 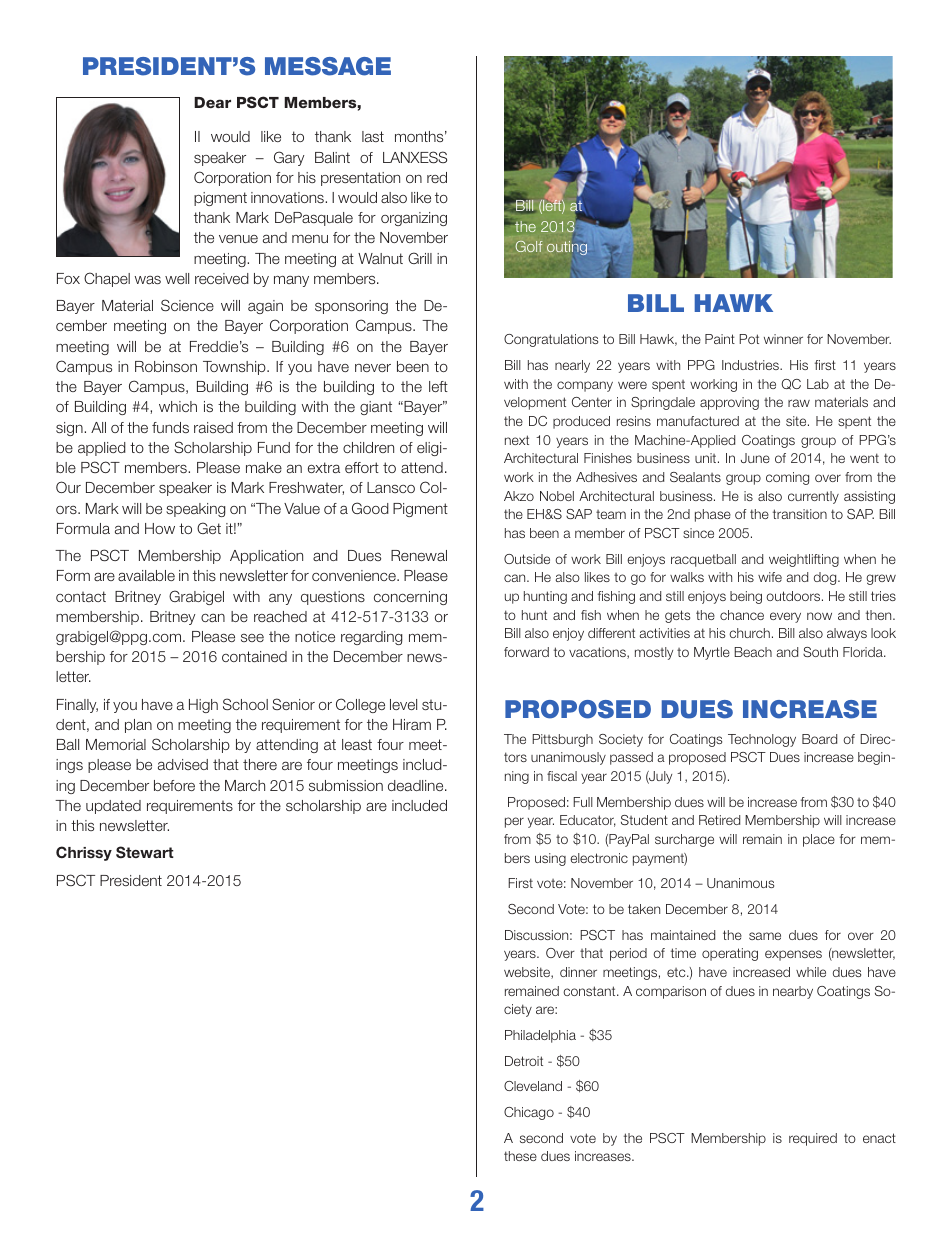 What do you see at coordinates (146, 575) in the screenshot?
I see `available` at bounding box center [146, 575].
